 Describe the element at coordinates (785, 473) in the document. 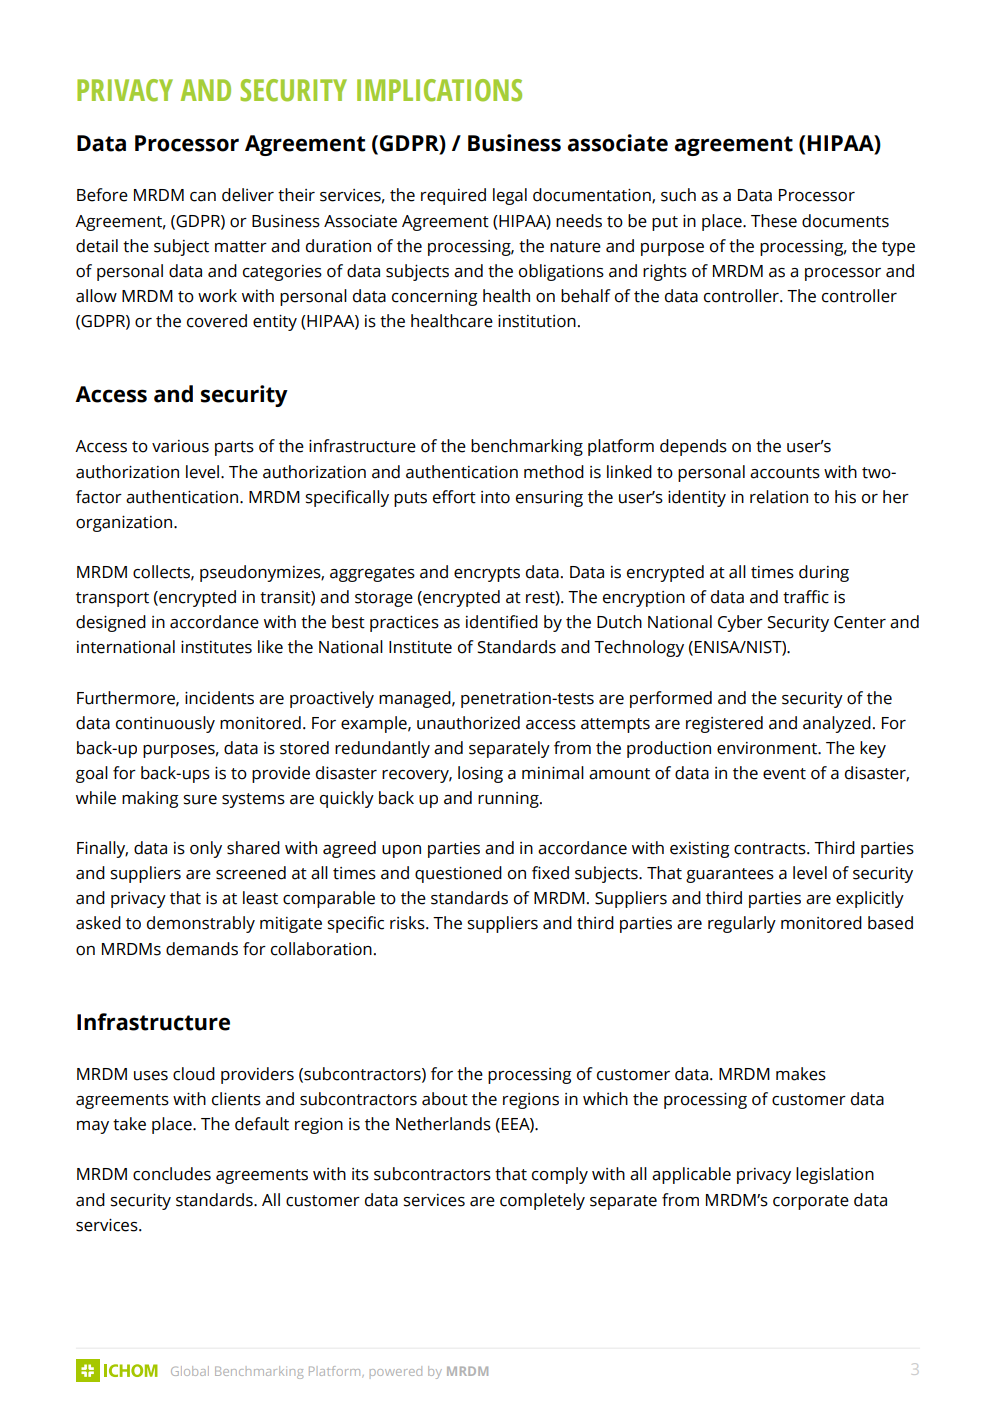

I see `accounts` at that location.
